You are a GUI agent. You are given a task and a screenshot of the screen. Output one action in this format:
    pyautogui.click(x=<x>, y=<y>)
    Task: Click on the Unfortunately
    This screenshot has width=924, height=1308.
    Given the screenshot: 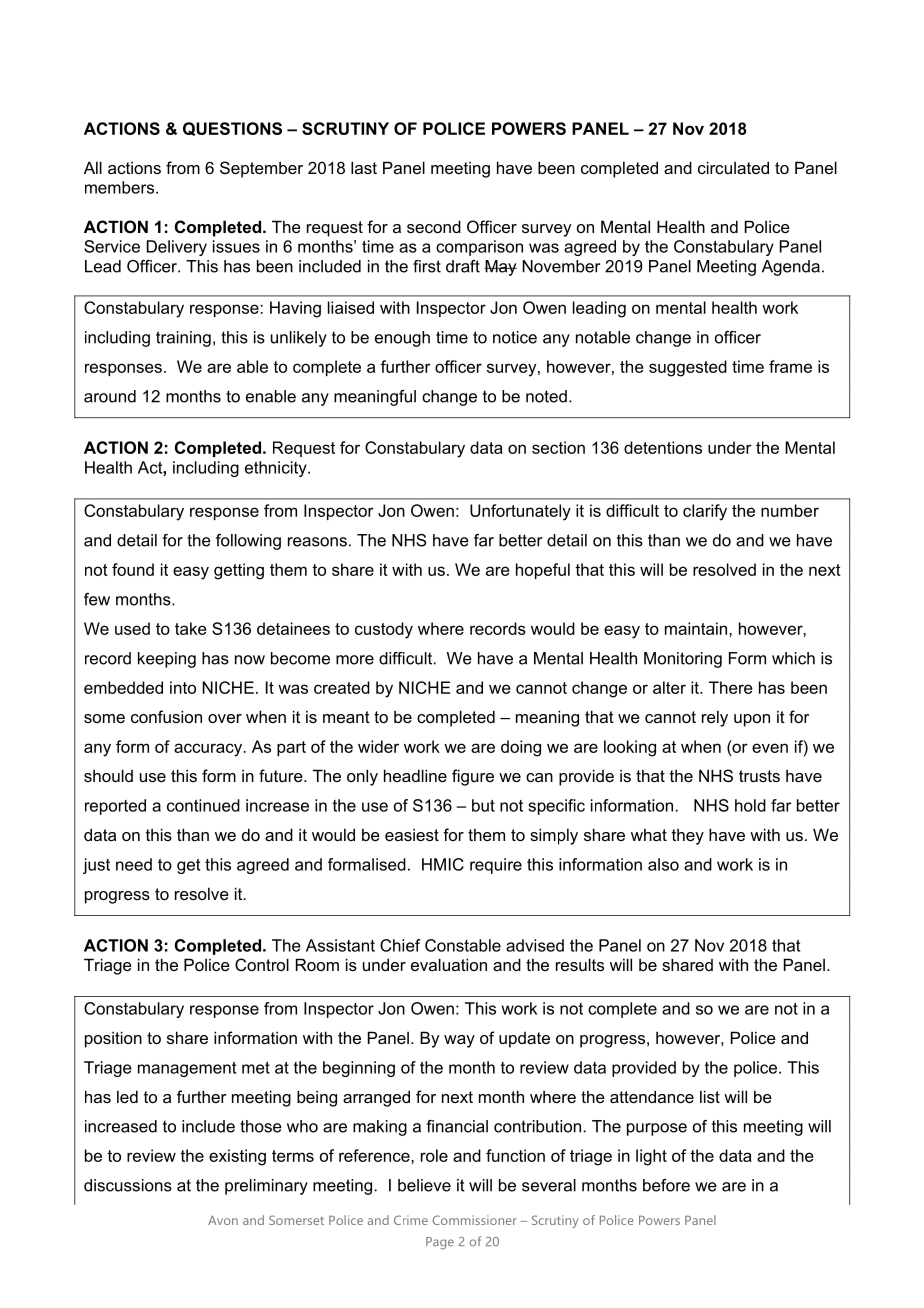 What is the action you would take?
    pyautogui.click(x=520, y=512)
